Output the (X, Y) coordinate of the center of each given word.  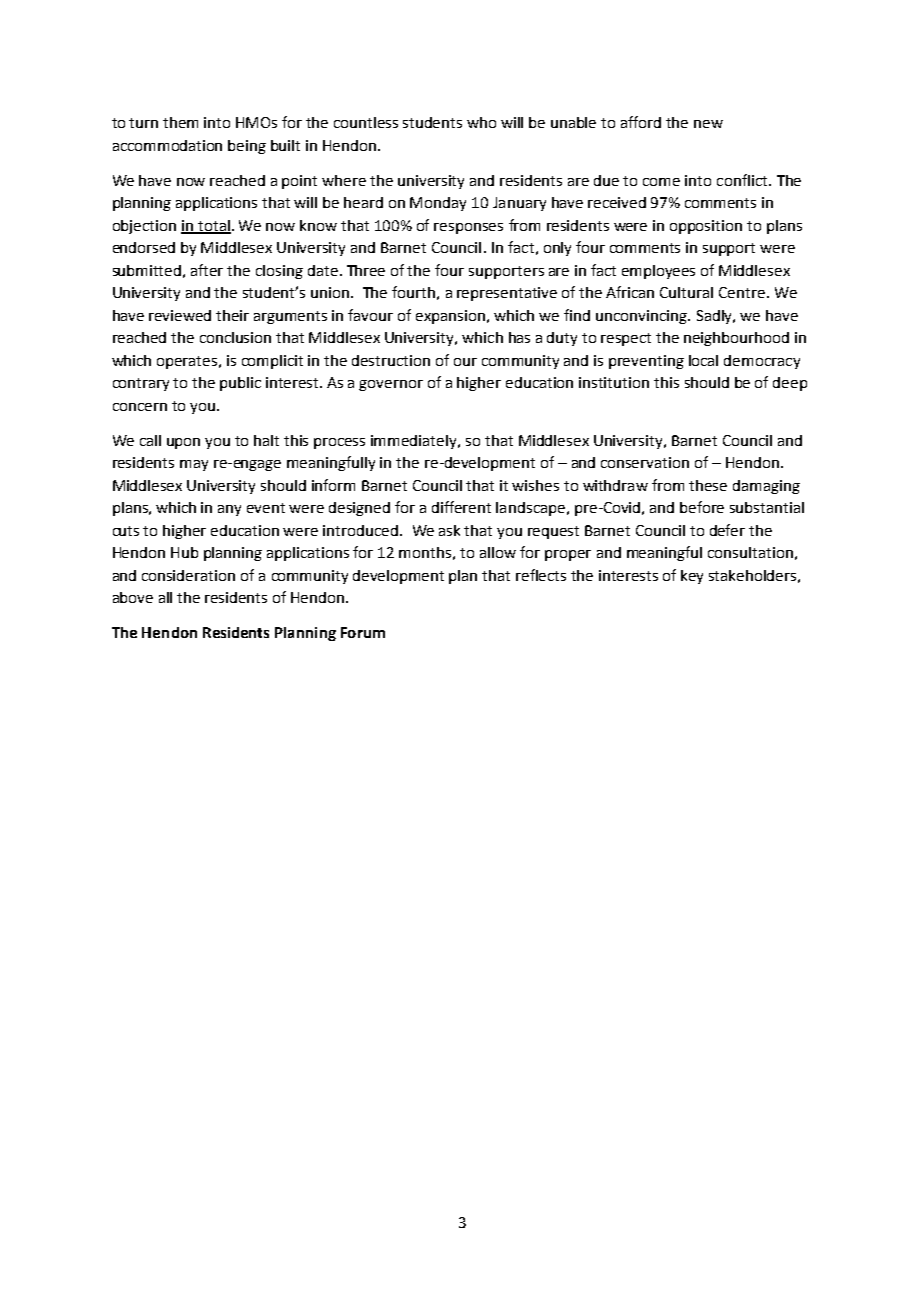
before (702, 507)
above (133, 597)
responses (468, 228)
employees (658, 272)
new (708, 124)
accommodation (167, 145)
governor (391, 385)
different (461, 507)
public (240, 384)
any (229, 510)
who (481, 122)
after (207, 270)
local (703, 360)
